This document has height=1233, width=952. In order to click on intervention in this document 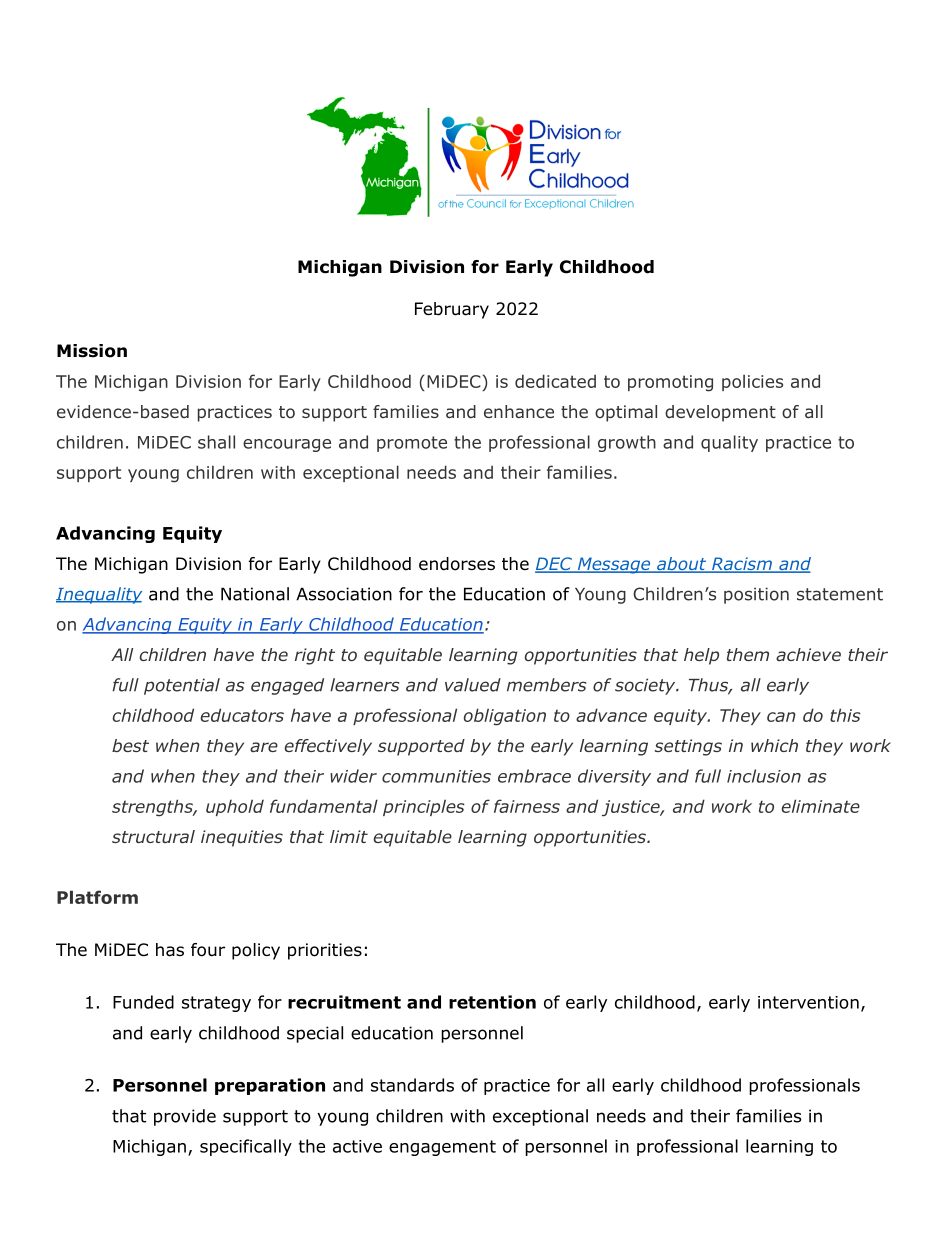, I will do `click(808, 1002)`.
